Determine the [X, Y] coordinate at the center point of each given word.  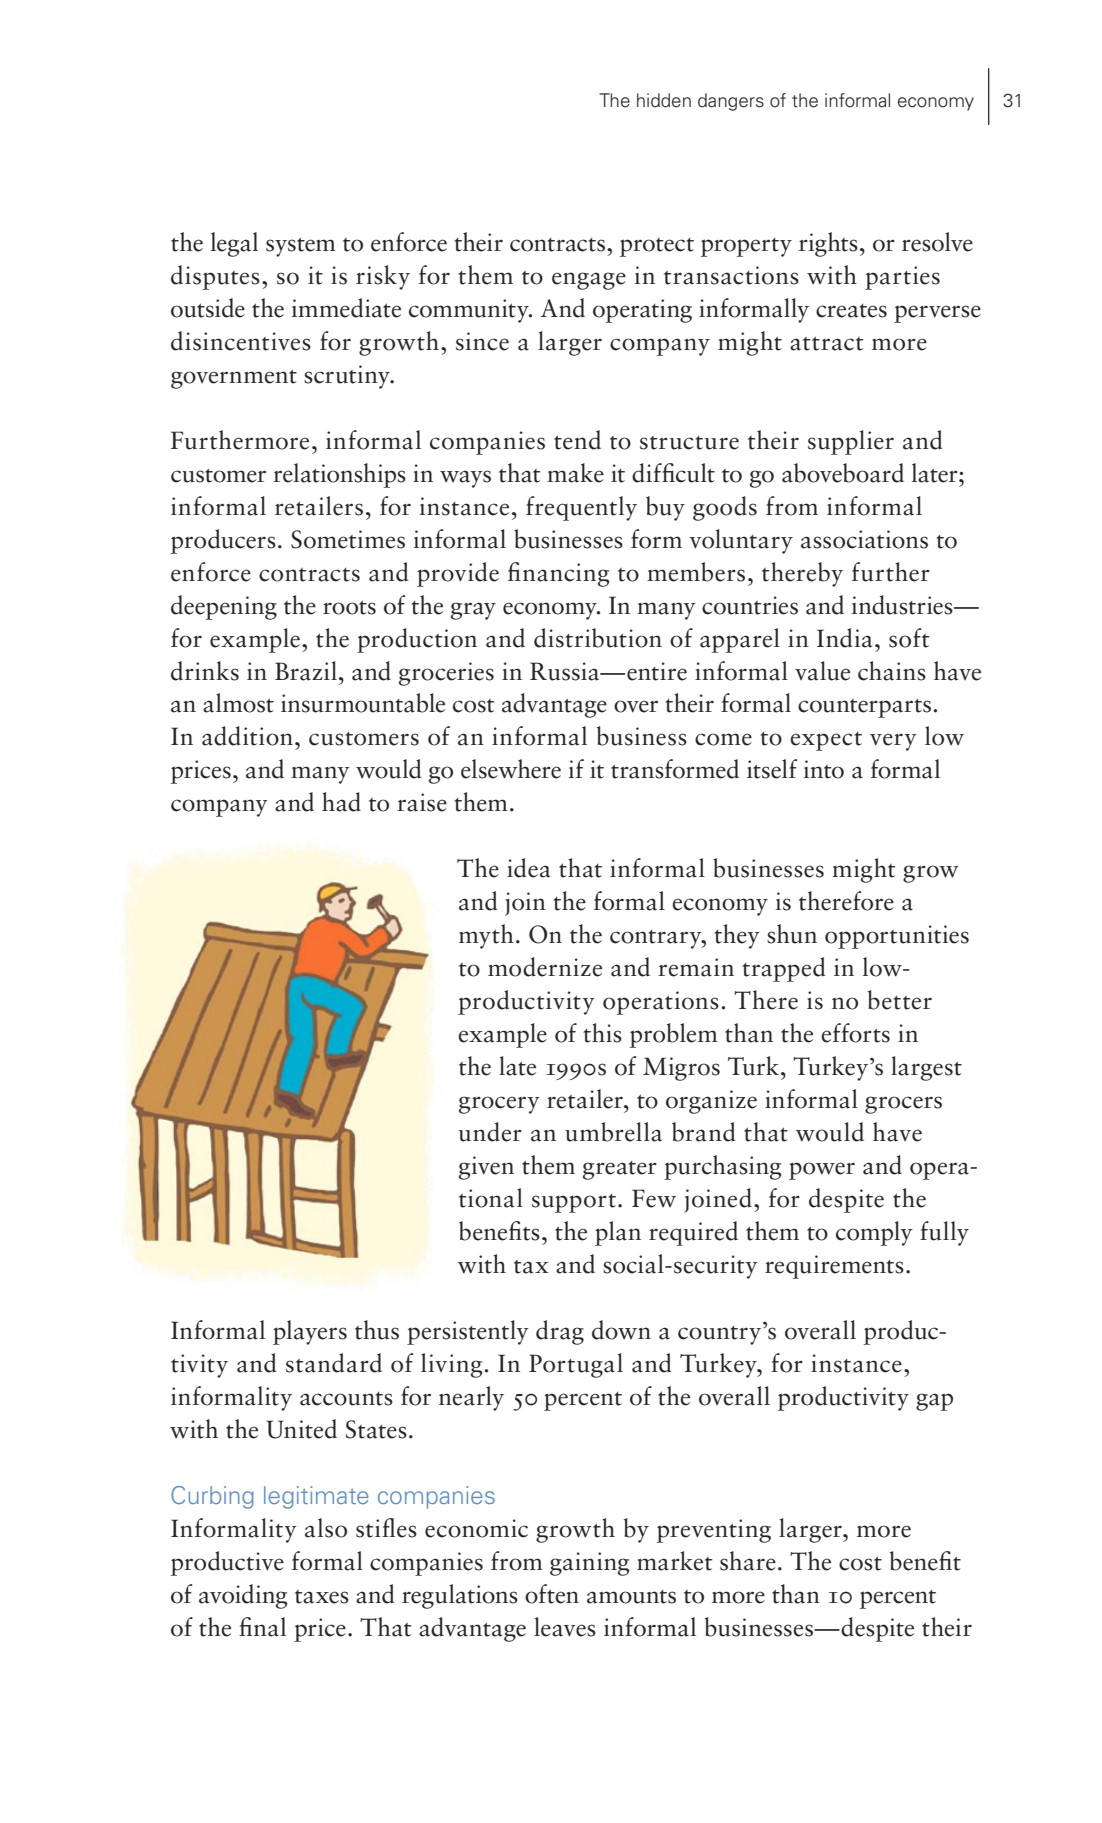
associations [864, 539]
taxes [322, 1597]
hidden [664, 100]
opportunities [897, 937]
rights [828, 244]
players [310, 1332]
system [301, 247]
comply [874, 1233]
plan [618, 1233]
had [341, 802]
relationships [339, 475]
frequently [581, 508]
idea [528, 868]
